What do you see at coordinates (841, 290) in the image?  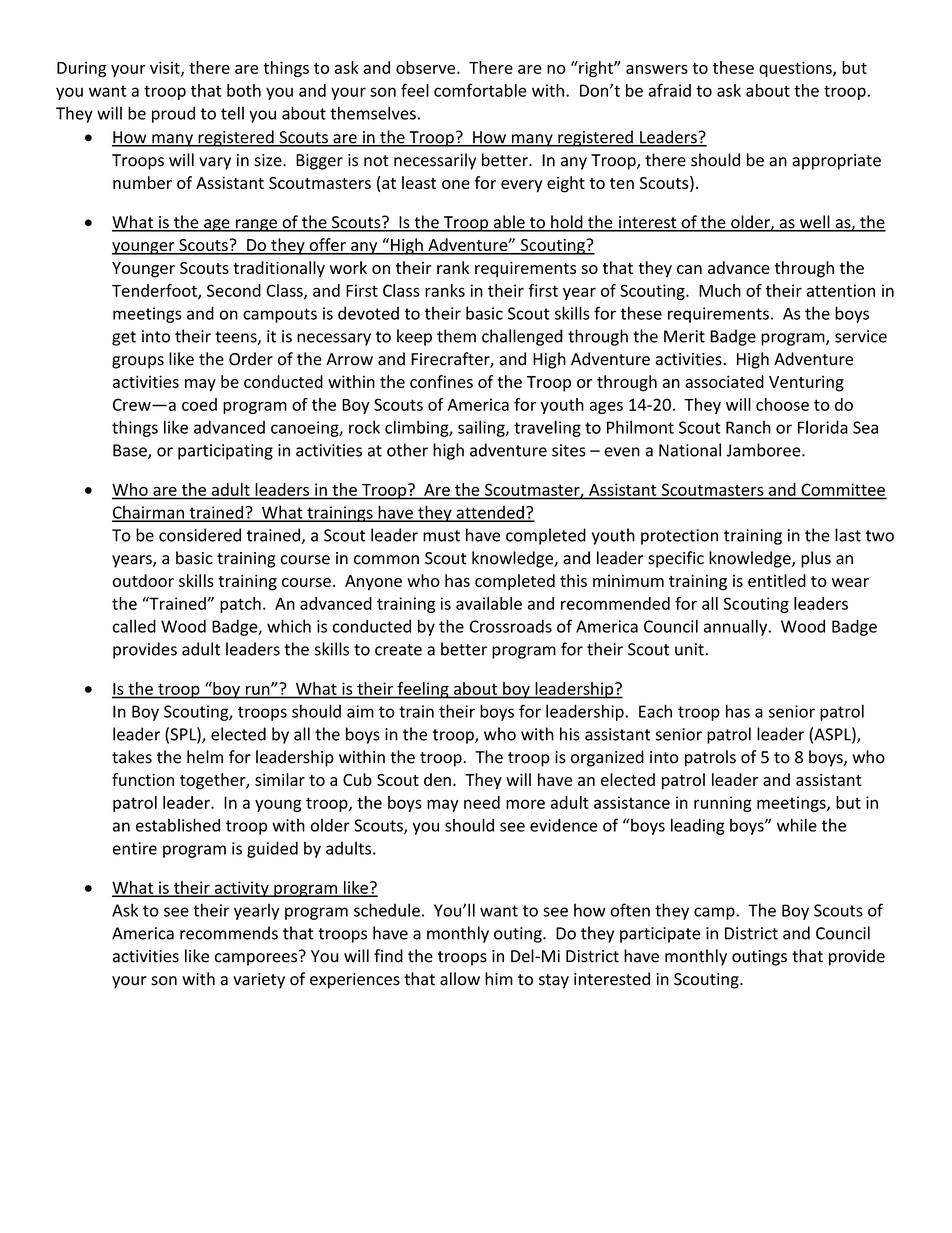 I see `attention` at bounding box center [841, 290].
